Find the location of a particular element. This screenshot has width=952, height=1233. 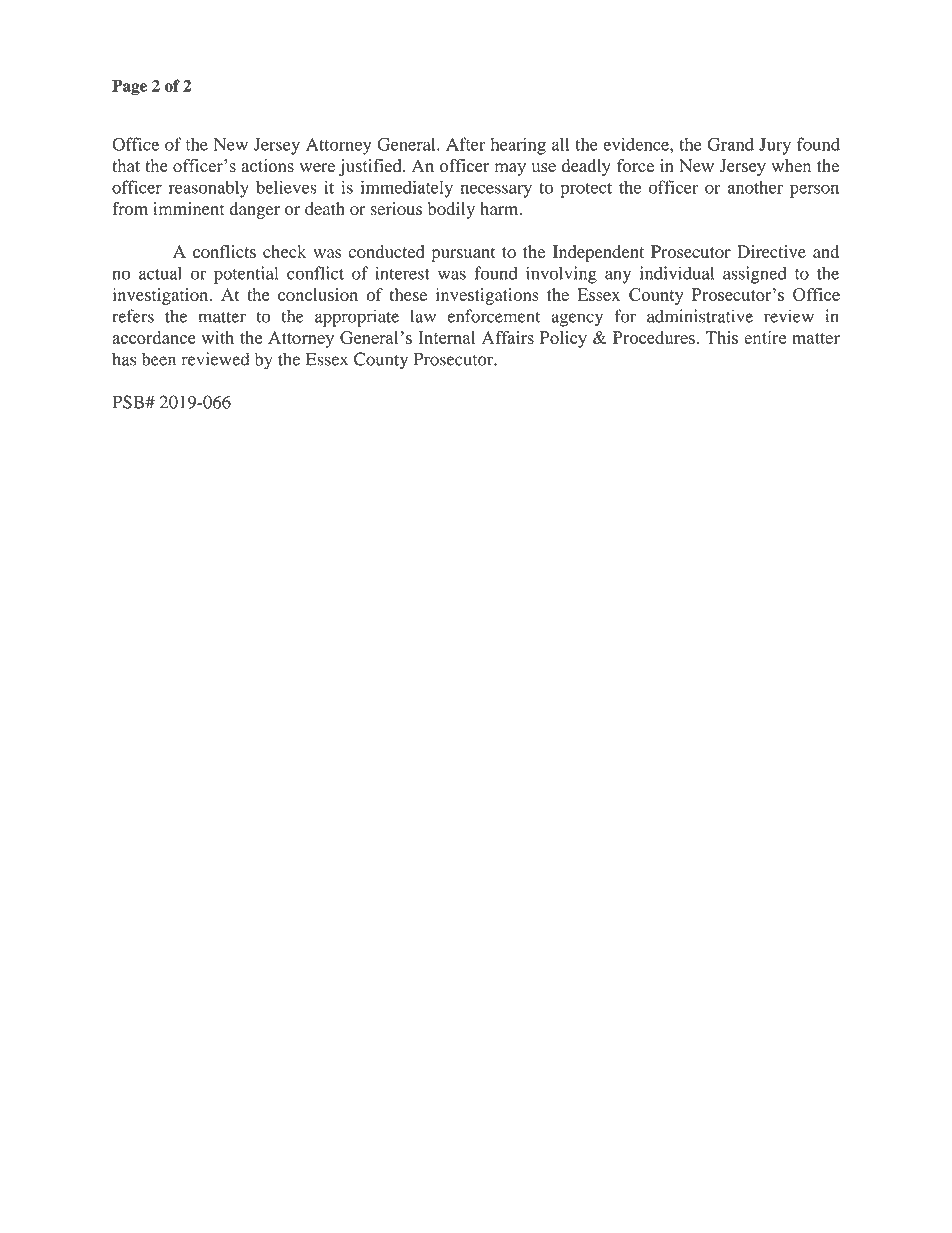

Grand is located at coordinates (730, 144).
